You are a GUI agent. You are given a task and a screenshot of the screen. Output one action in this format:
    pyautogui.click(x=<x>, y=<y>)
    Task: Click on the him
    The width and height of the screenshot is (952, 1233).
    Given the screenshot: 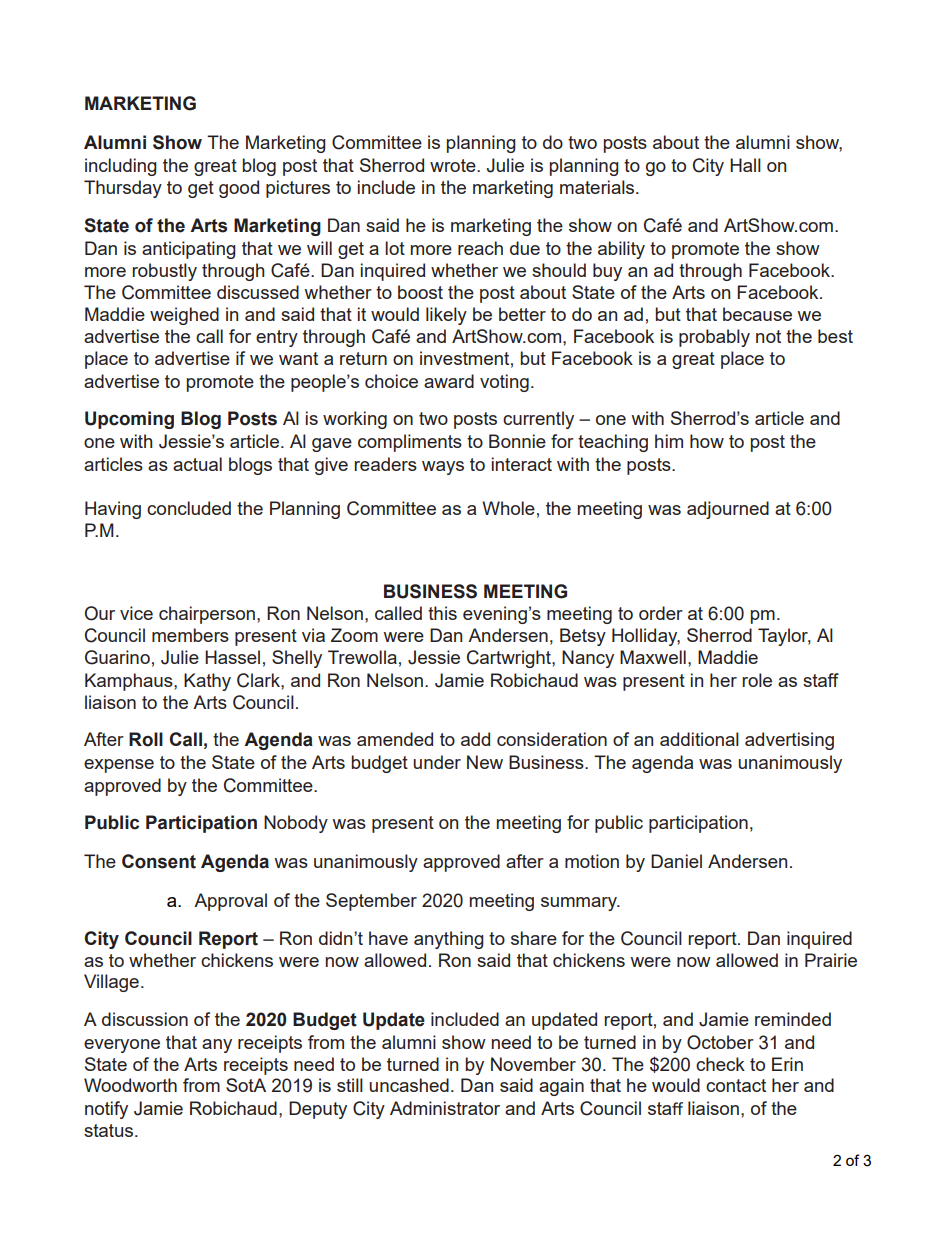 What is the action you would take?
    pyautogui.click(x=669, y=441)
